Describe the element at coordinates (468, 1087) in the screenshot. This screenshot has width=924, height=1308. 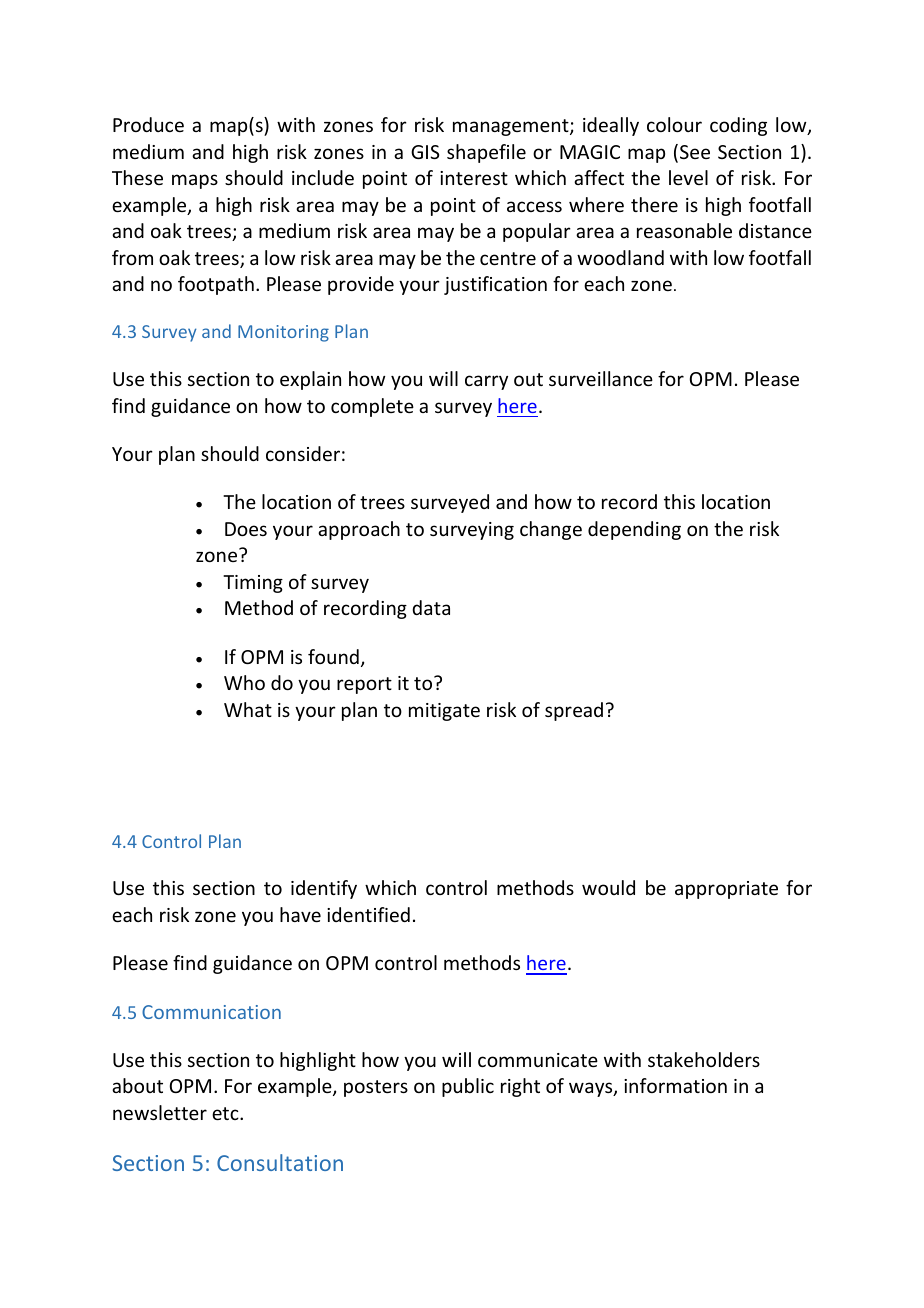
I see `public` at that location.
